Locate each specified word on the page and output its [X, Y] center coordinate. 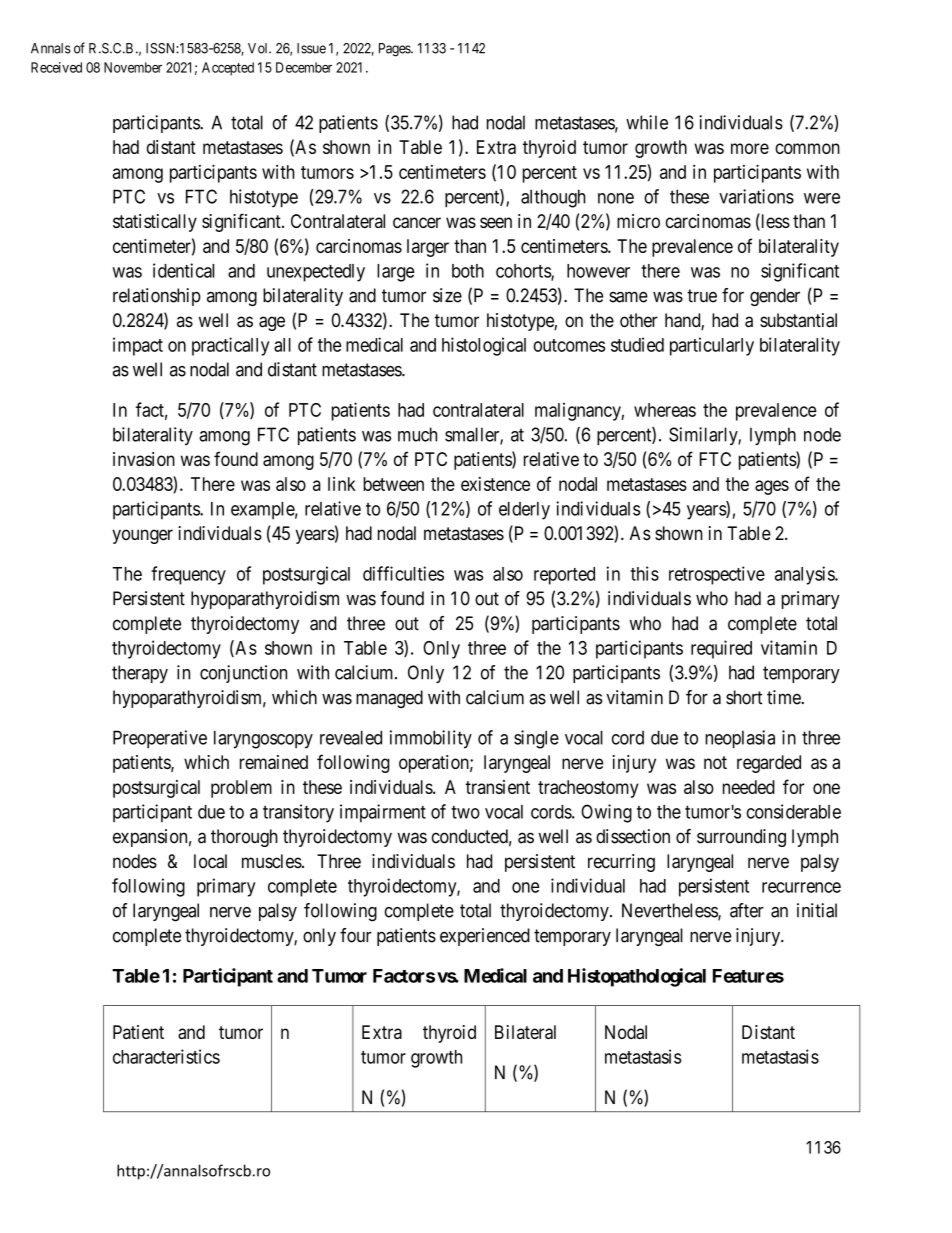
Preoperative [160, 739]
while [647, 122]
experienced [485, 937]
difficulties [403, 573]
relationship [157, 297]
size [447, 295]
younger [142, 536]
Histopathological [637, 977]
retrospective [717, 575]
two [465, 812]
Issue [311, 48]
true [702, 296]
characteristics [166, 1056]
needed [749, 787]
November [133, 67]
